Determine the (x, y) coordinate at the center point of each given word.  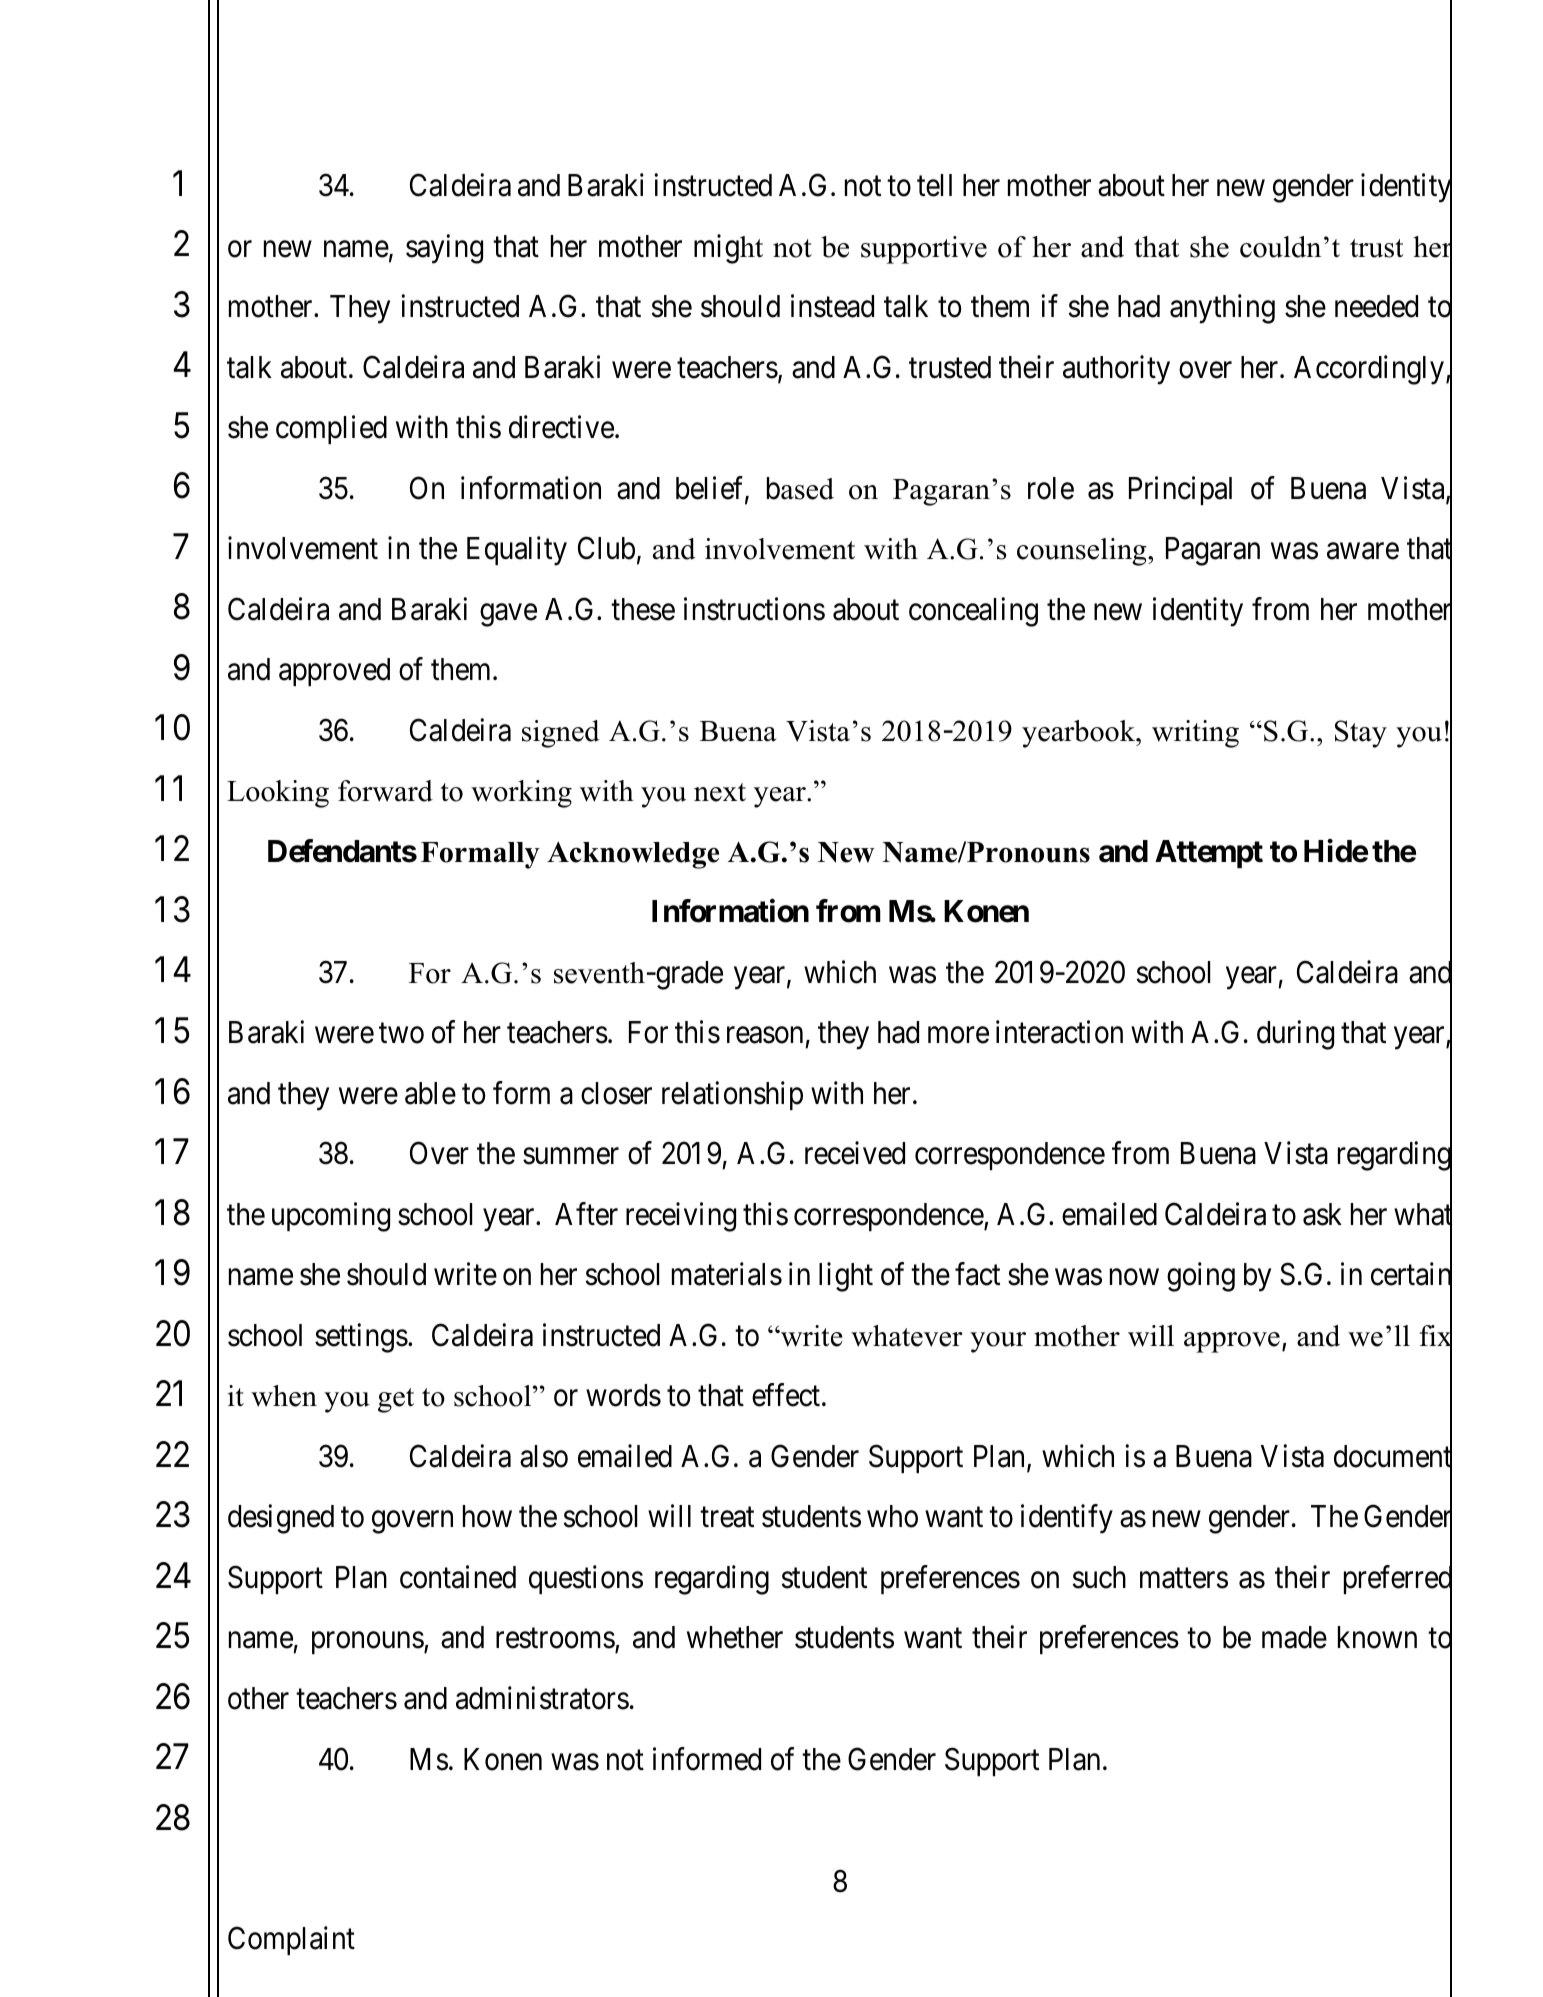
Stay (1361, 734)
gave (508, 615)
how (487, 1516)
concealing (973, 612)
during (1295, 1035)
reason (765, 1035)
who (892, 1516)
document (1393, 1457)
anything (1222, 309)
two (401, 1034)
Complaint (291, 1940)
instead (832, 306)
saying (444, 249)
